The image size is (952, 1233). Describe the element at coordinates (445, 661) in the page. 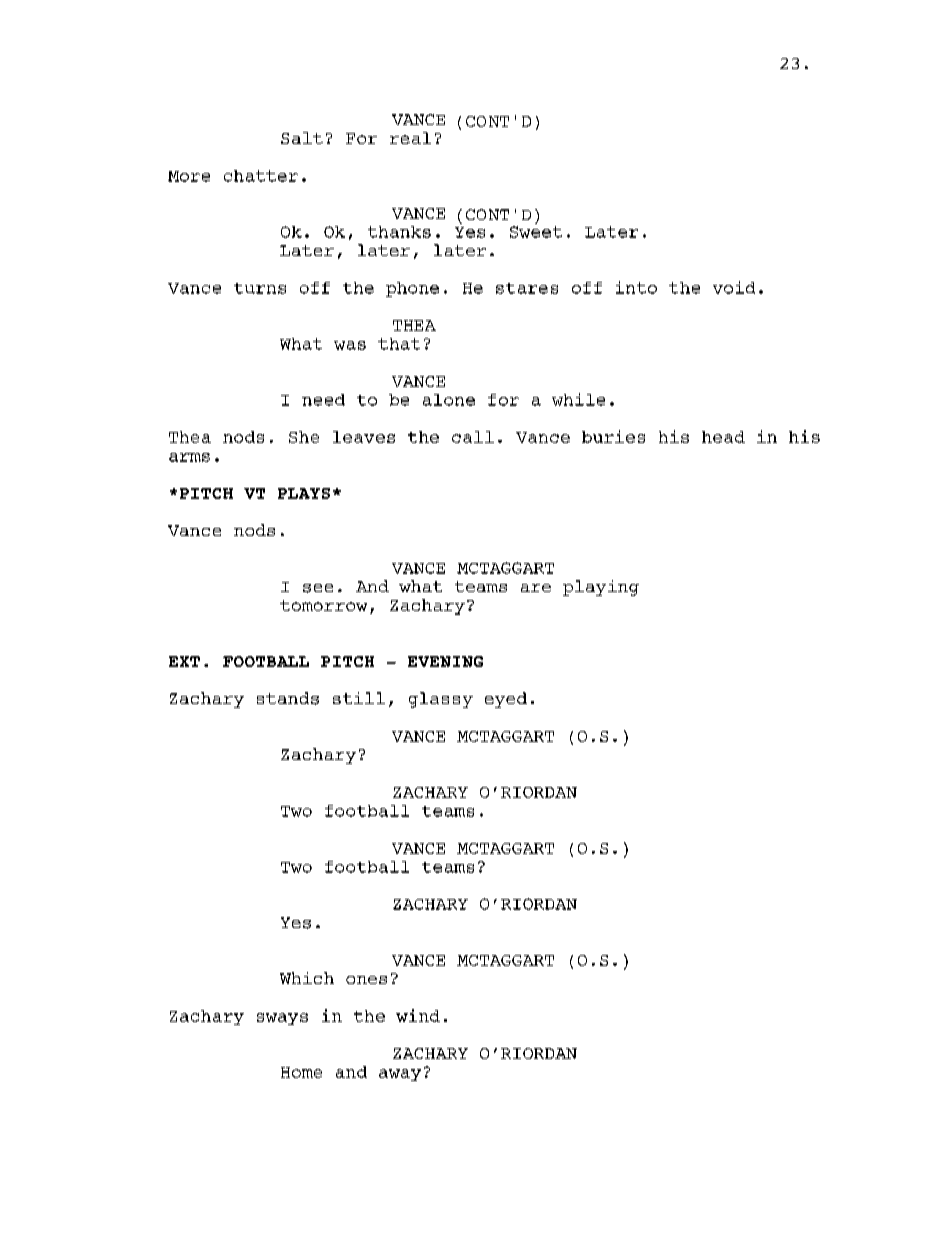

I see `EVENING` at that location.
